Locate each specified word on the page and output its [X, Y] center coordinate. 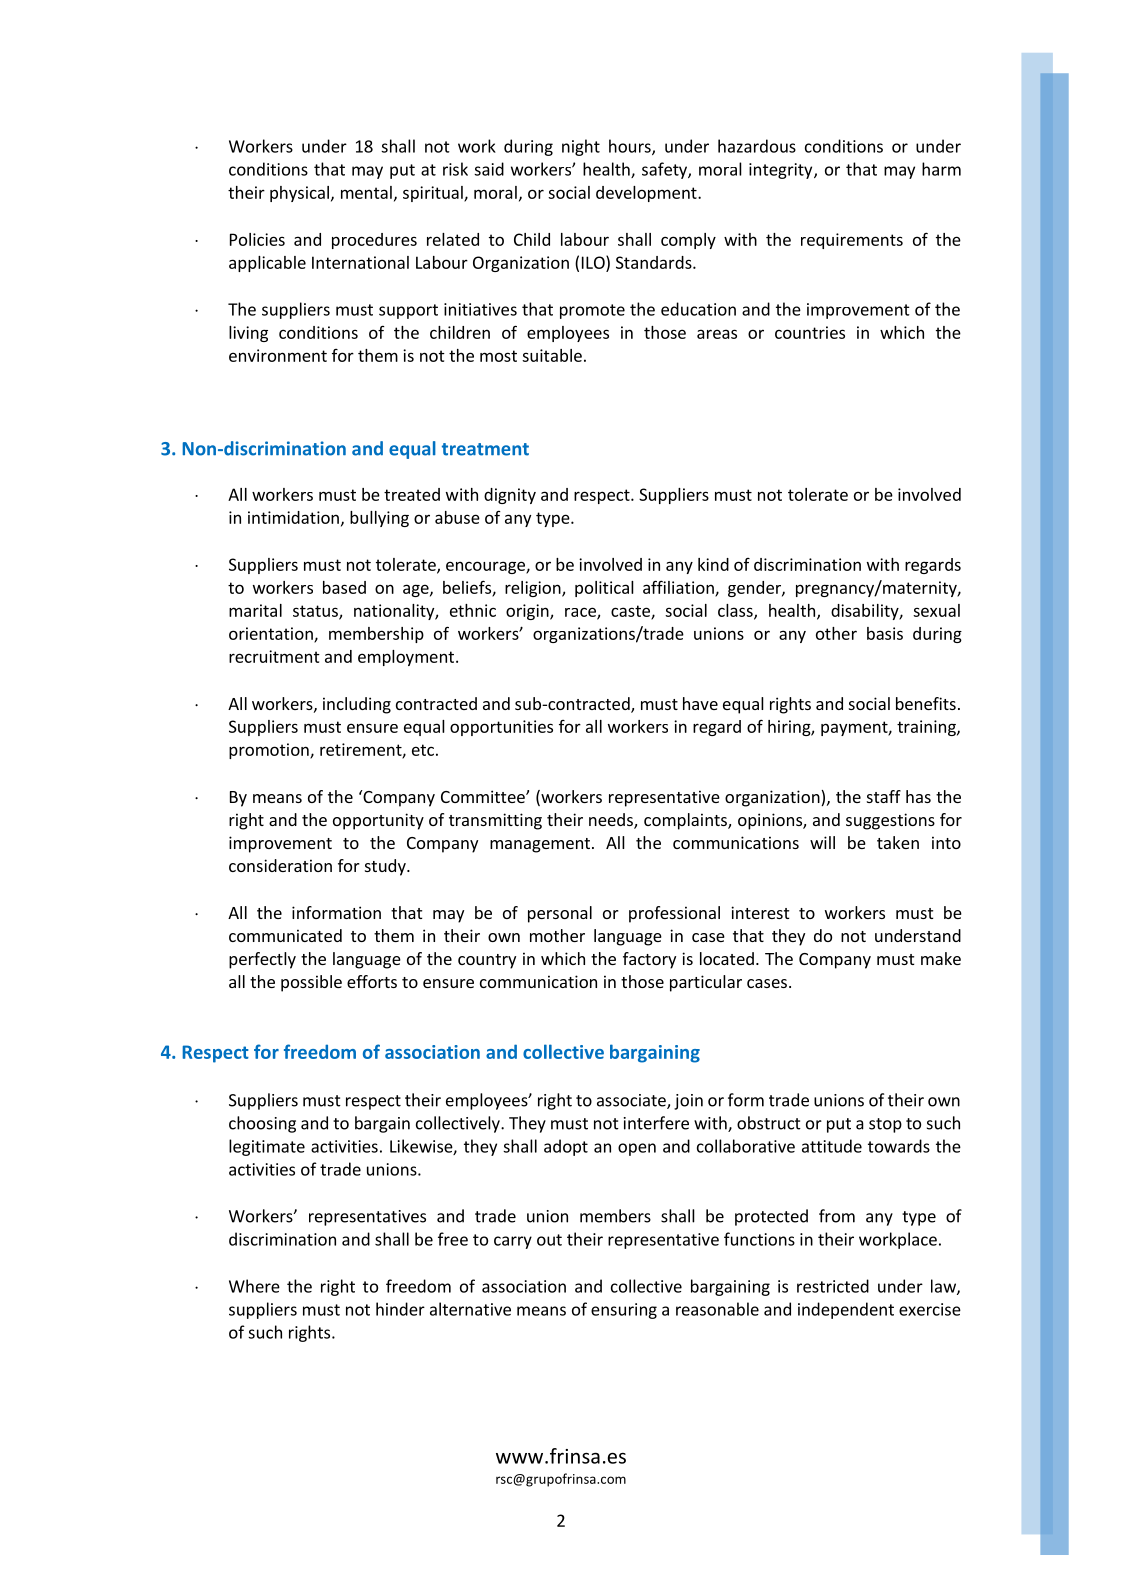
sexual [936, 610]
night [581, 147]
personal [560, 914]
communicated [285, 935]
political [604, 589]
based [344, 587]
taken [898, 842]
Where [254, 1286]
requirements [852, 241]
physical [299, 194]
